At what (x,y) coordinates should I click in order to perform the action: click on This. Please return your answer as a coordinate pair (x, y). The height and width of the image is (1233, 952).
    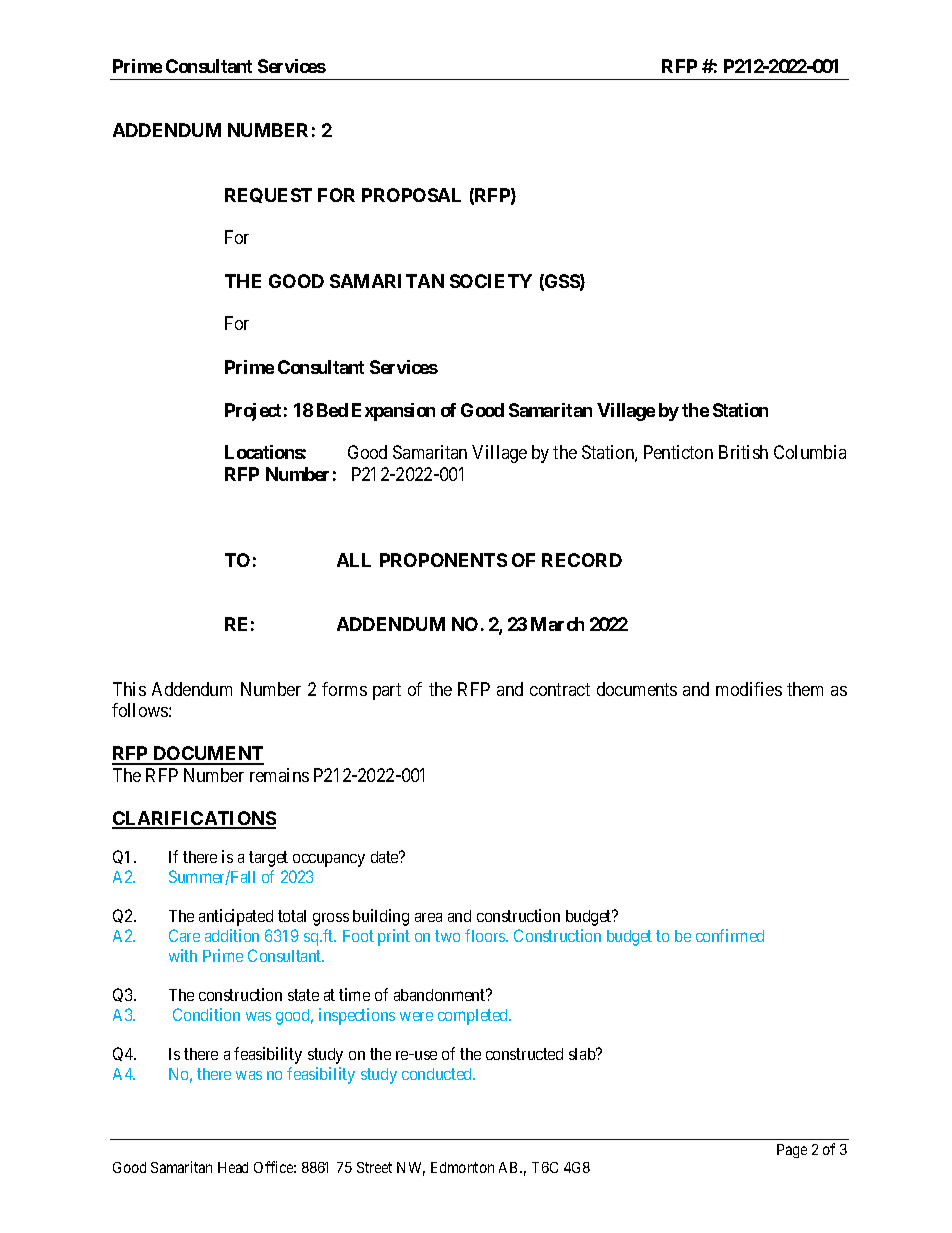
    Looking at the image, I should click on (129, 689).
